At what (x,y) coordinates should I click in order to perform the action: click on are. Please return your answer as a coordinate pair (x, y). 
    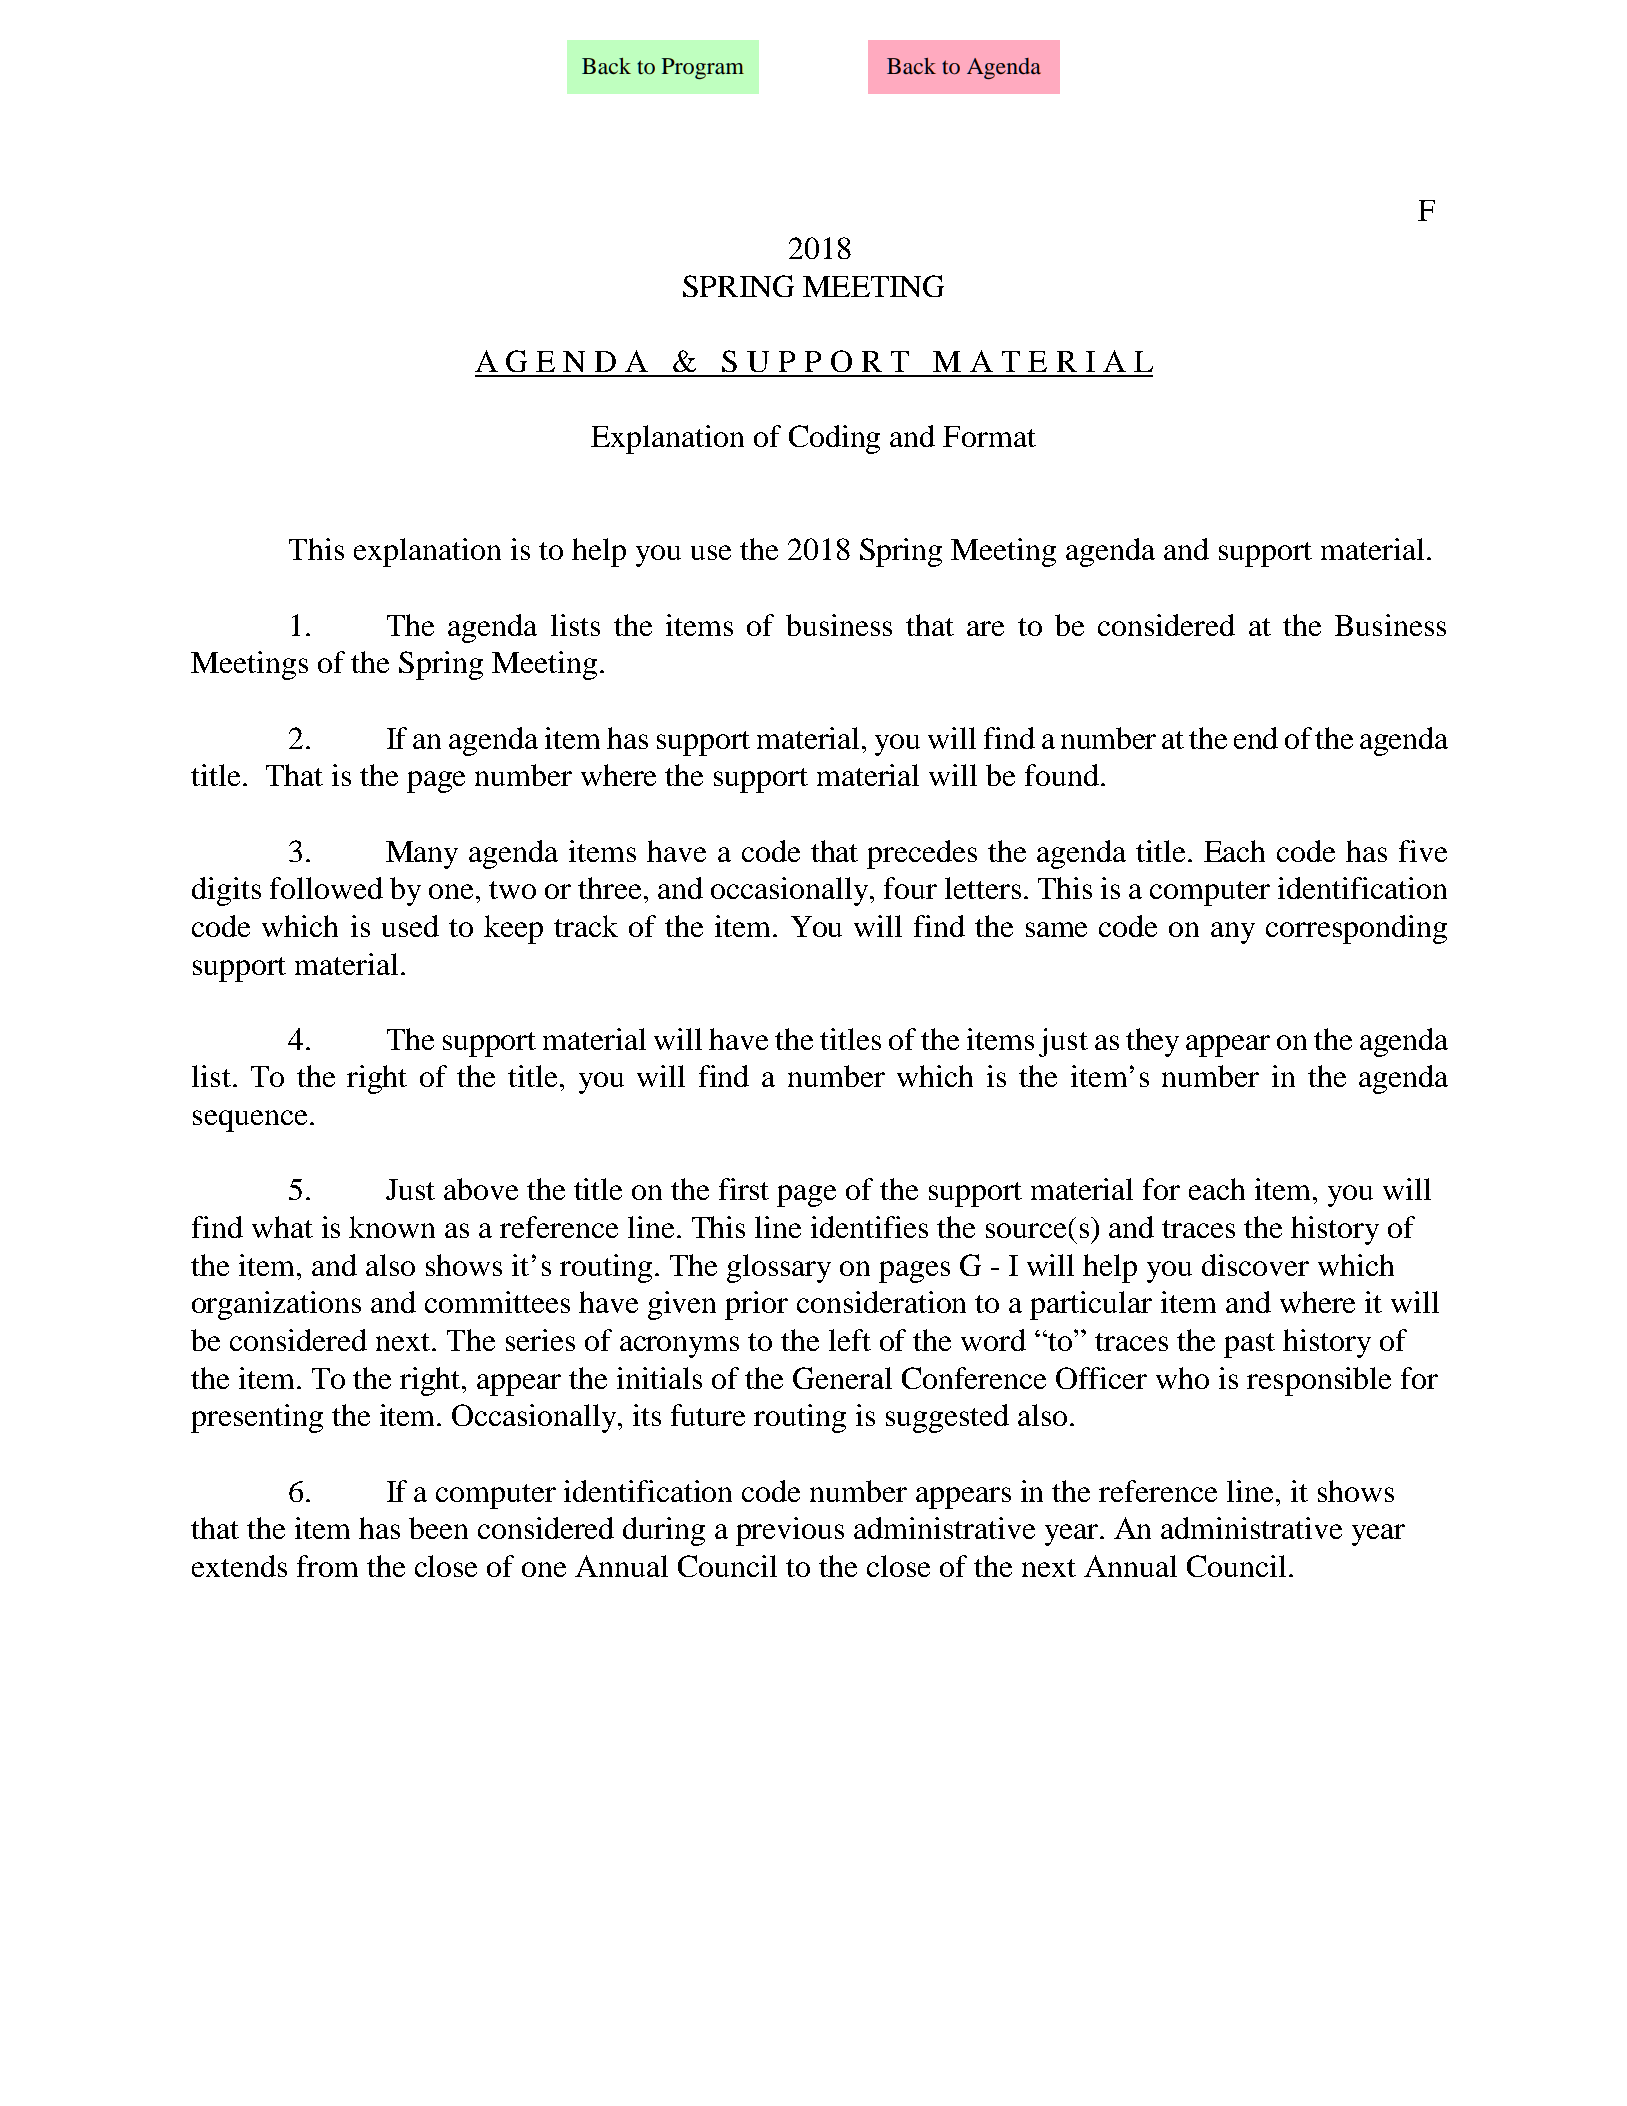
    Looking at the image, I should click on (985, 628).
